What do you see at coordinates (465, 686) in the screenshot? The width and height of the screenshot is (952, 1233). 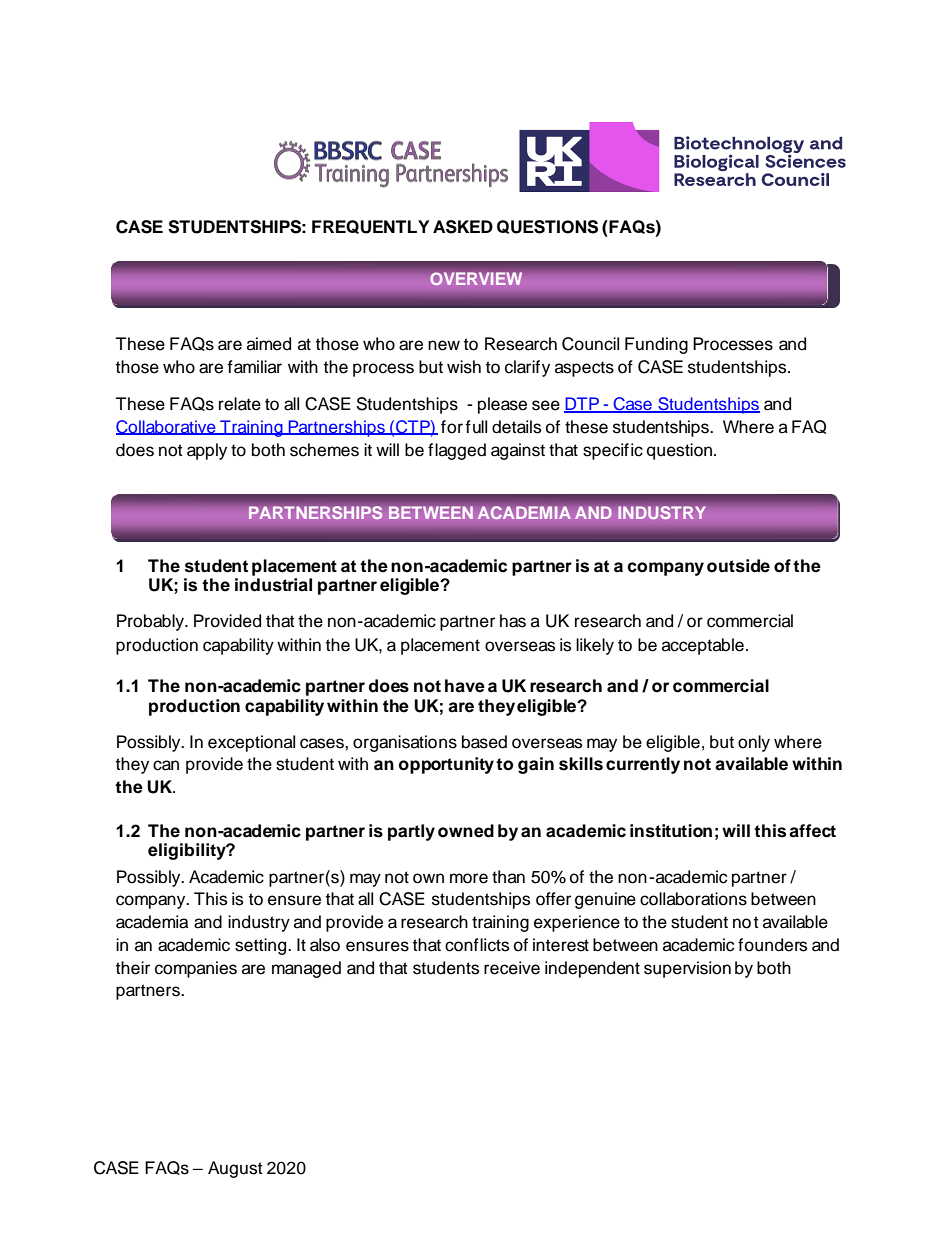 I see `have` at bounding box center [465, 686].
